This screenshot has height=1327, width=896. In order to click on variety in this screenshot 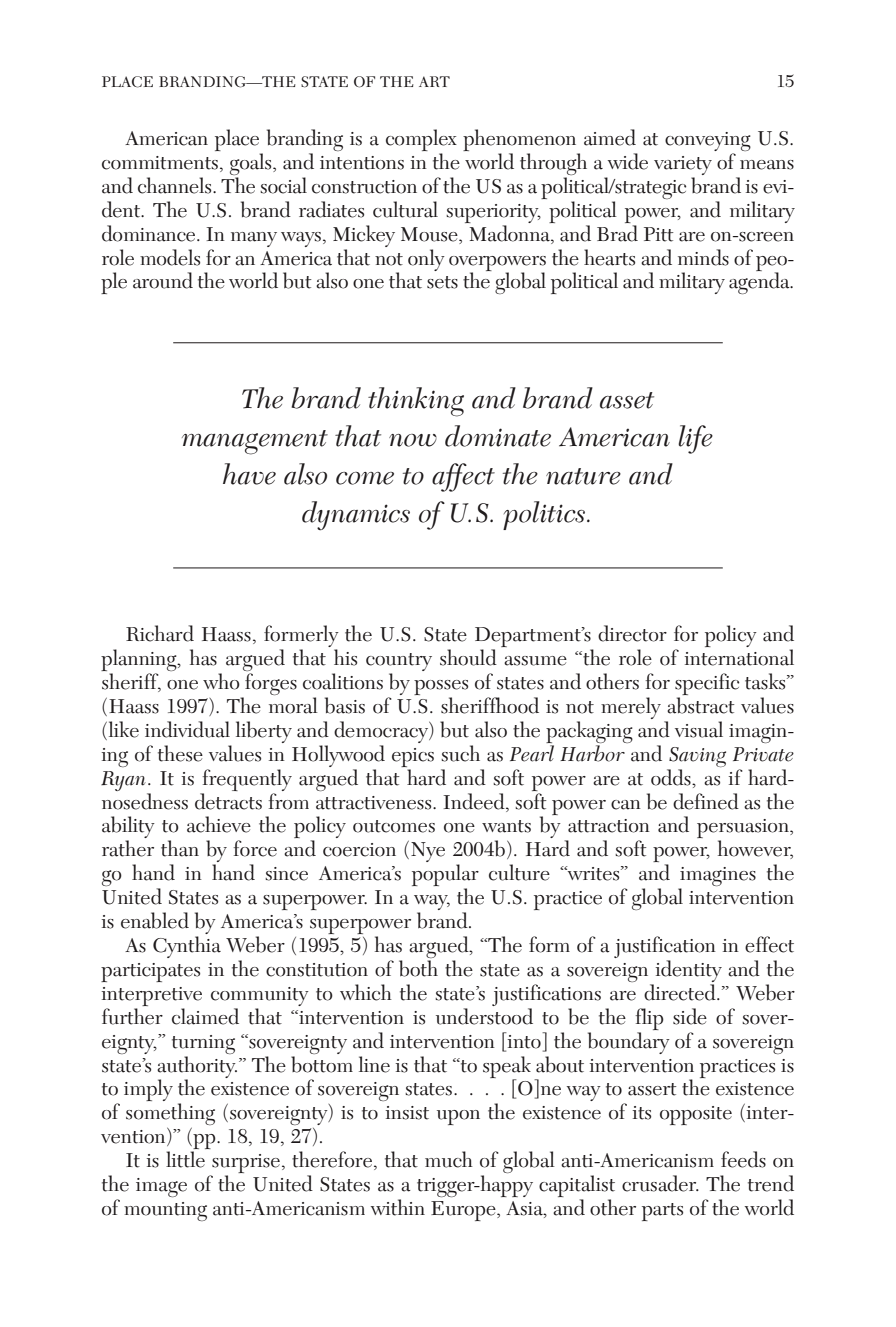, I will do `click(683, 167)`.
